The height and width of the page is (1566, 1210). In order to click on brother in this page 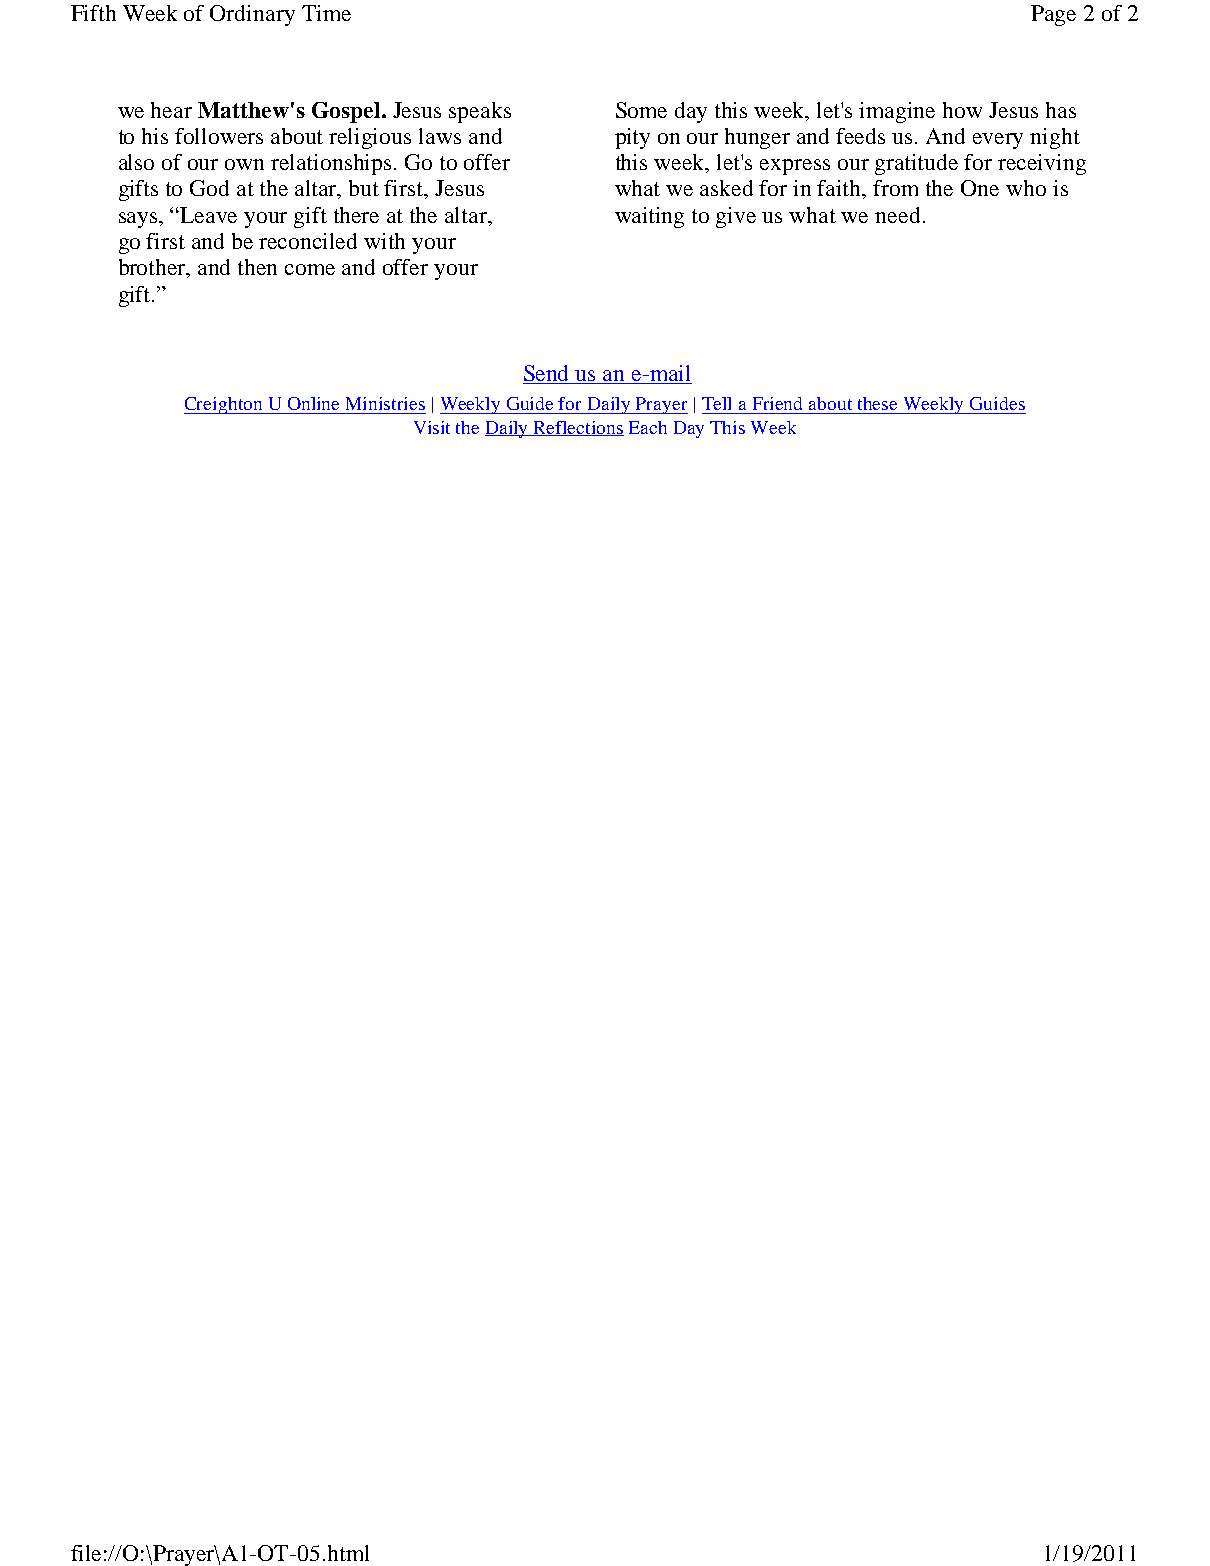, I will do `click(154, 268)`.
